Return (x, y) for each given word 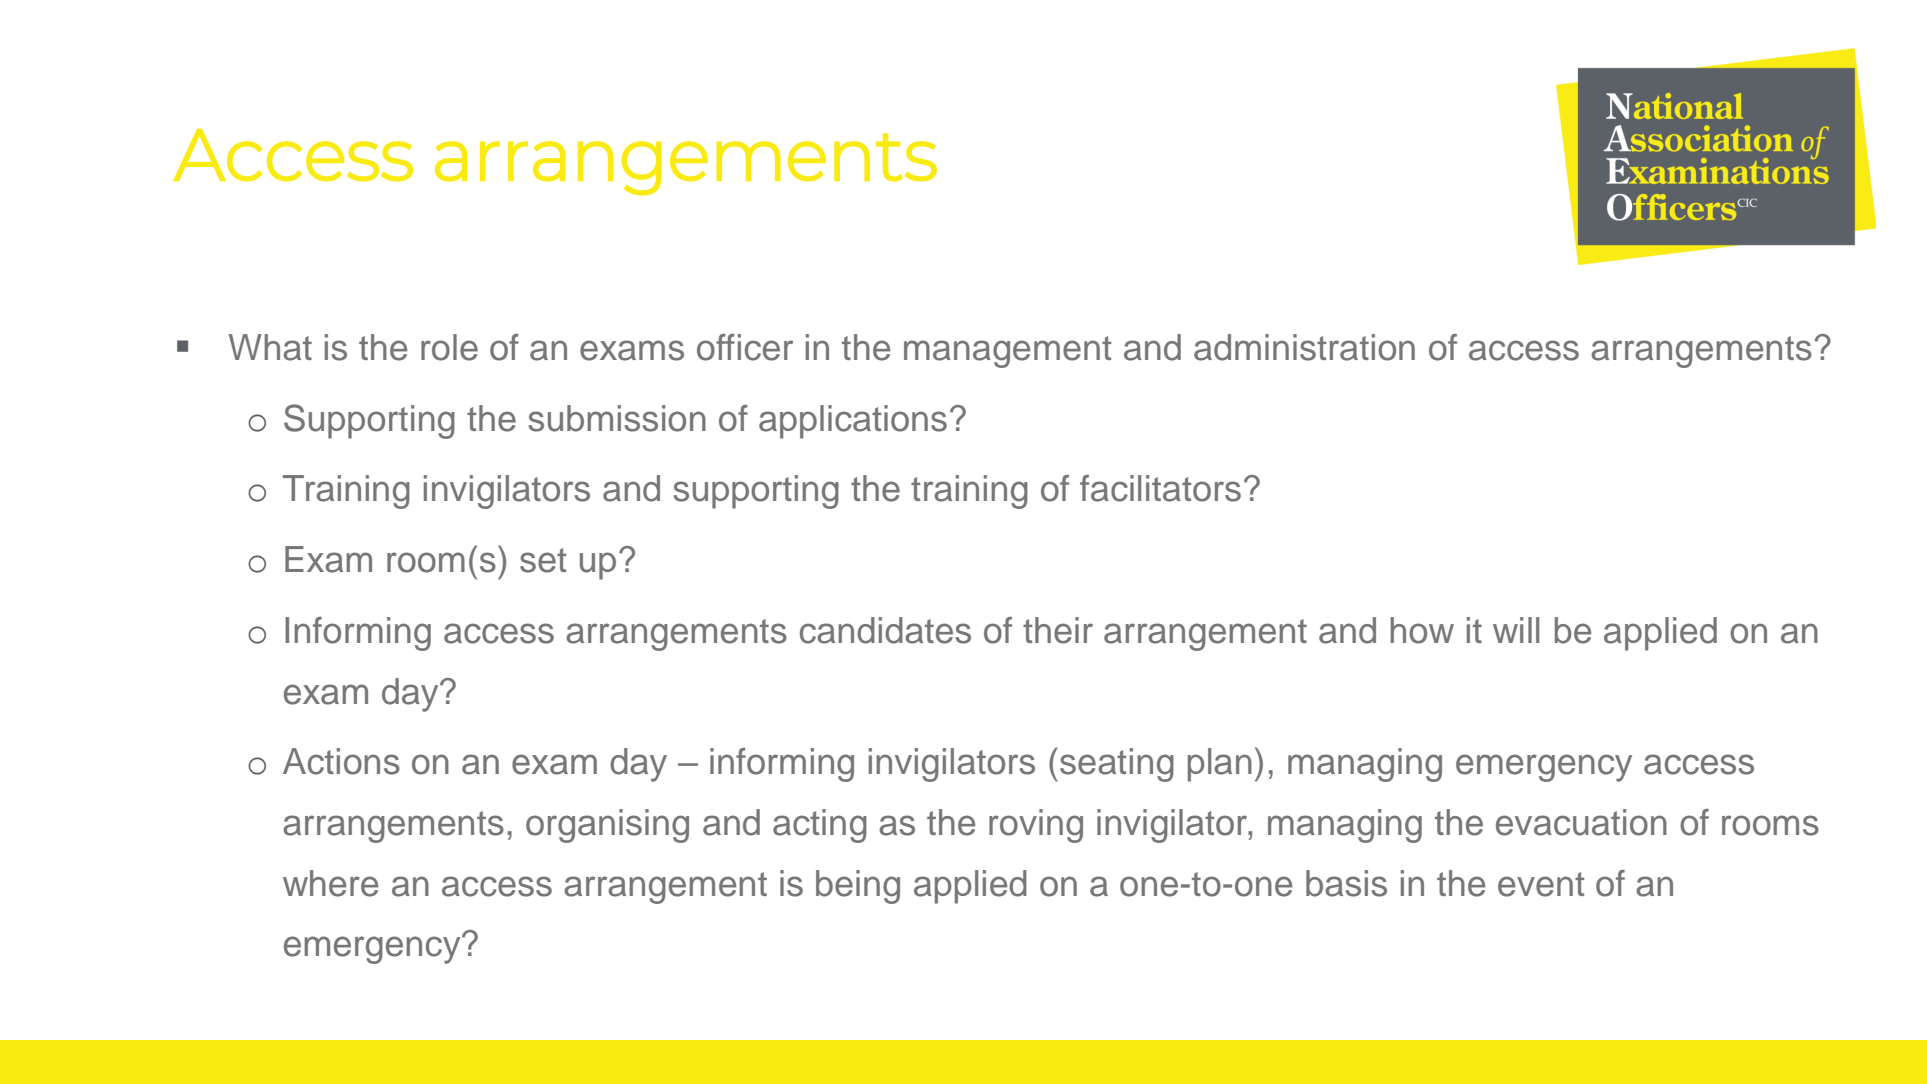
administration (1304, 347)
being (858, 887)
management (1007, 352)
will (1516, 630)
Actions (341, 761)
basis (1346, 883)
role (449, 347)
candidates (885, 630)
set (543, 560)
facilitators (1160, 488)
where (330, 883)
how (1422, 630)
